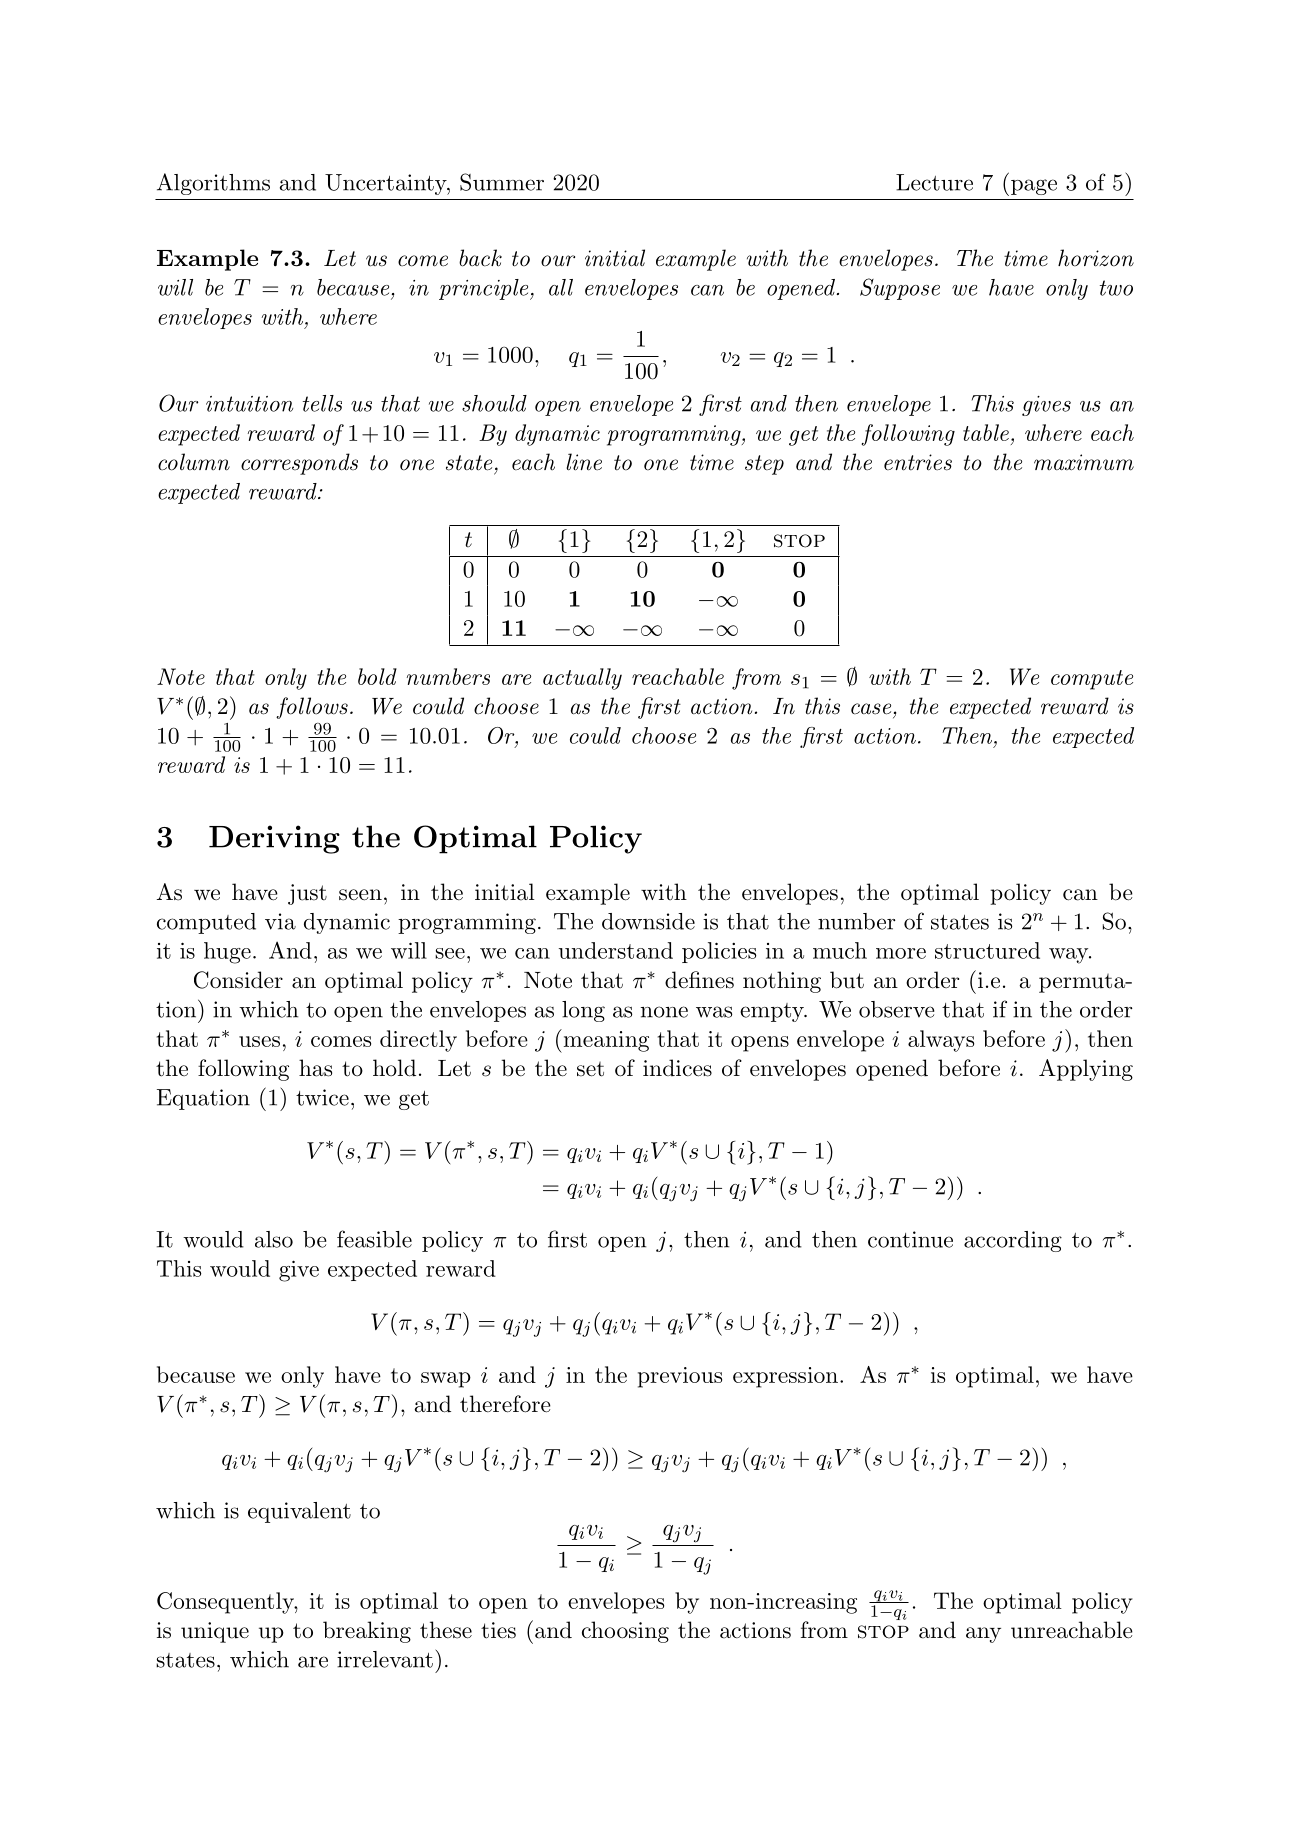 The image size is (1289, 1823). Describe the element at coordinates (502, 182) in the page. I see `Summer` at that location.
